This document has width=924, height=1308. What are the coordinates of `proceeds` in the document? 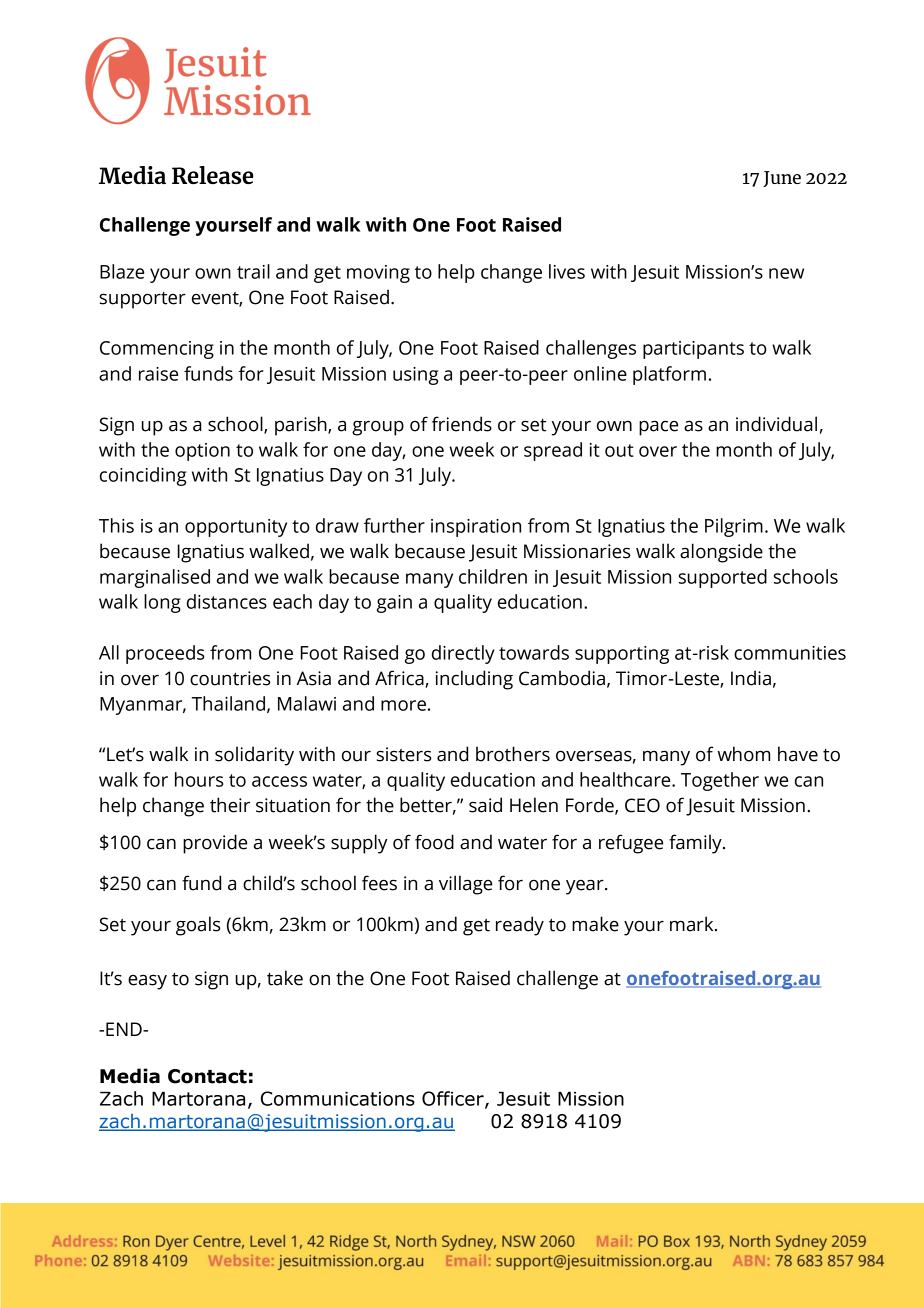 It's located at (165, 654).
